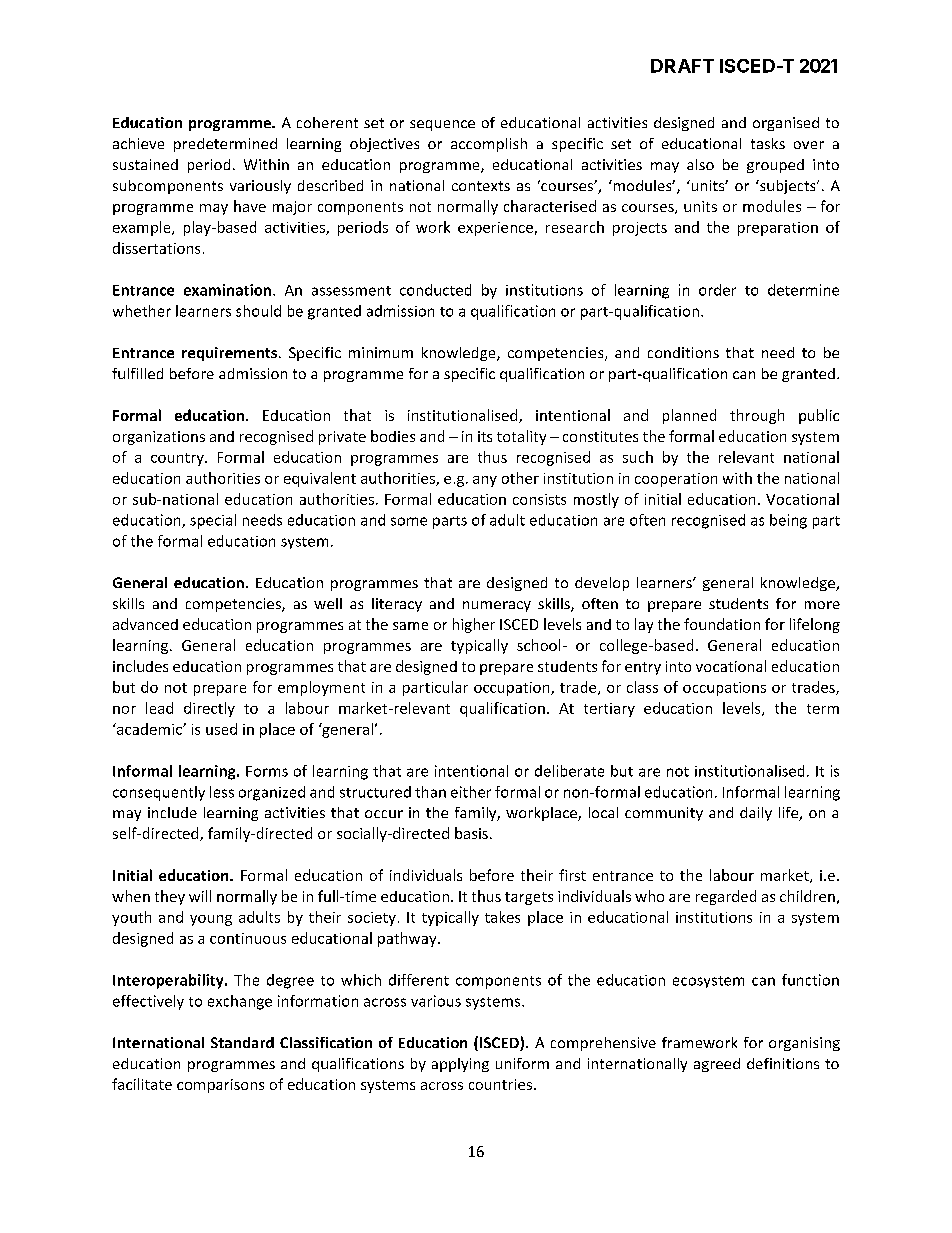 This screenshot has height=1233, width=952. What do you see at coordinates (460, 1065) in the screenshot?
I see `applying` at bounding box center [460, 1065].
